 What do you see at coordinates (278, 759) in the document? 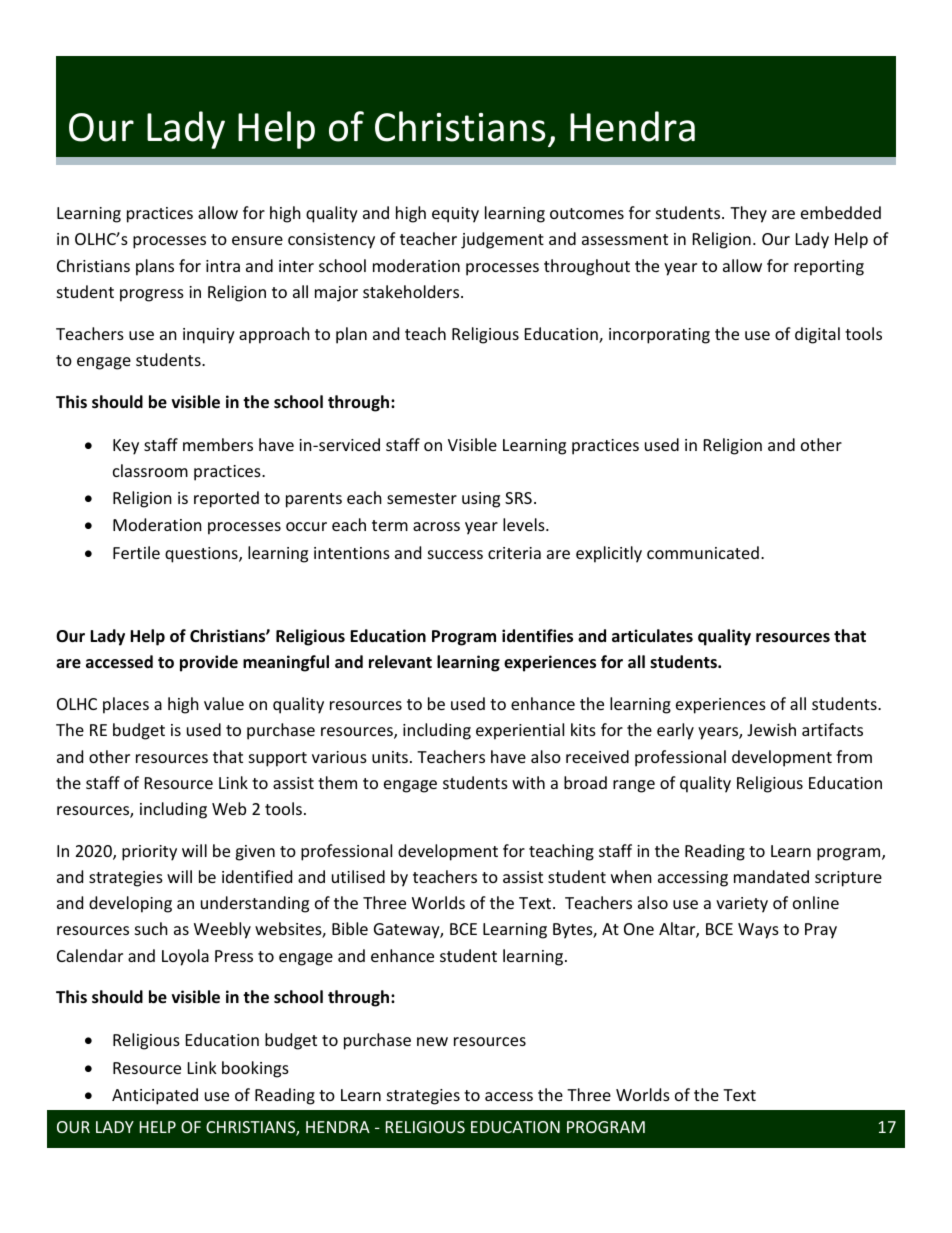
I see `support` at bounding box center [278, 759].
